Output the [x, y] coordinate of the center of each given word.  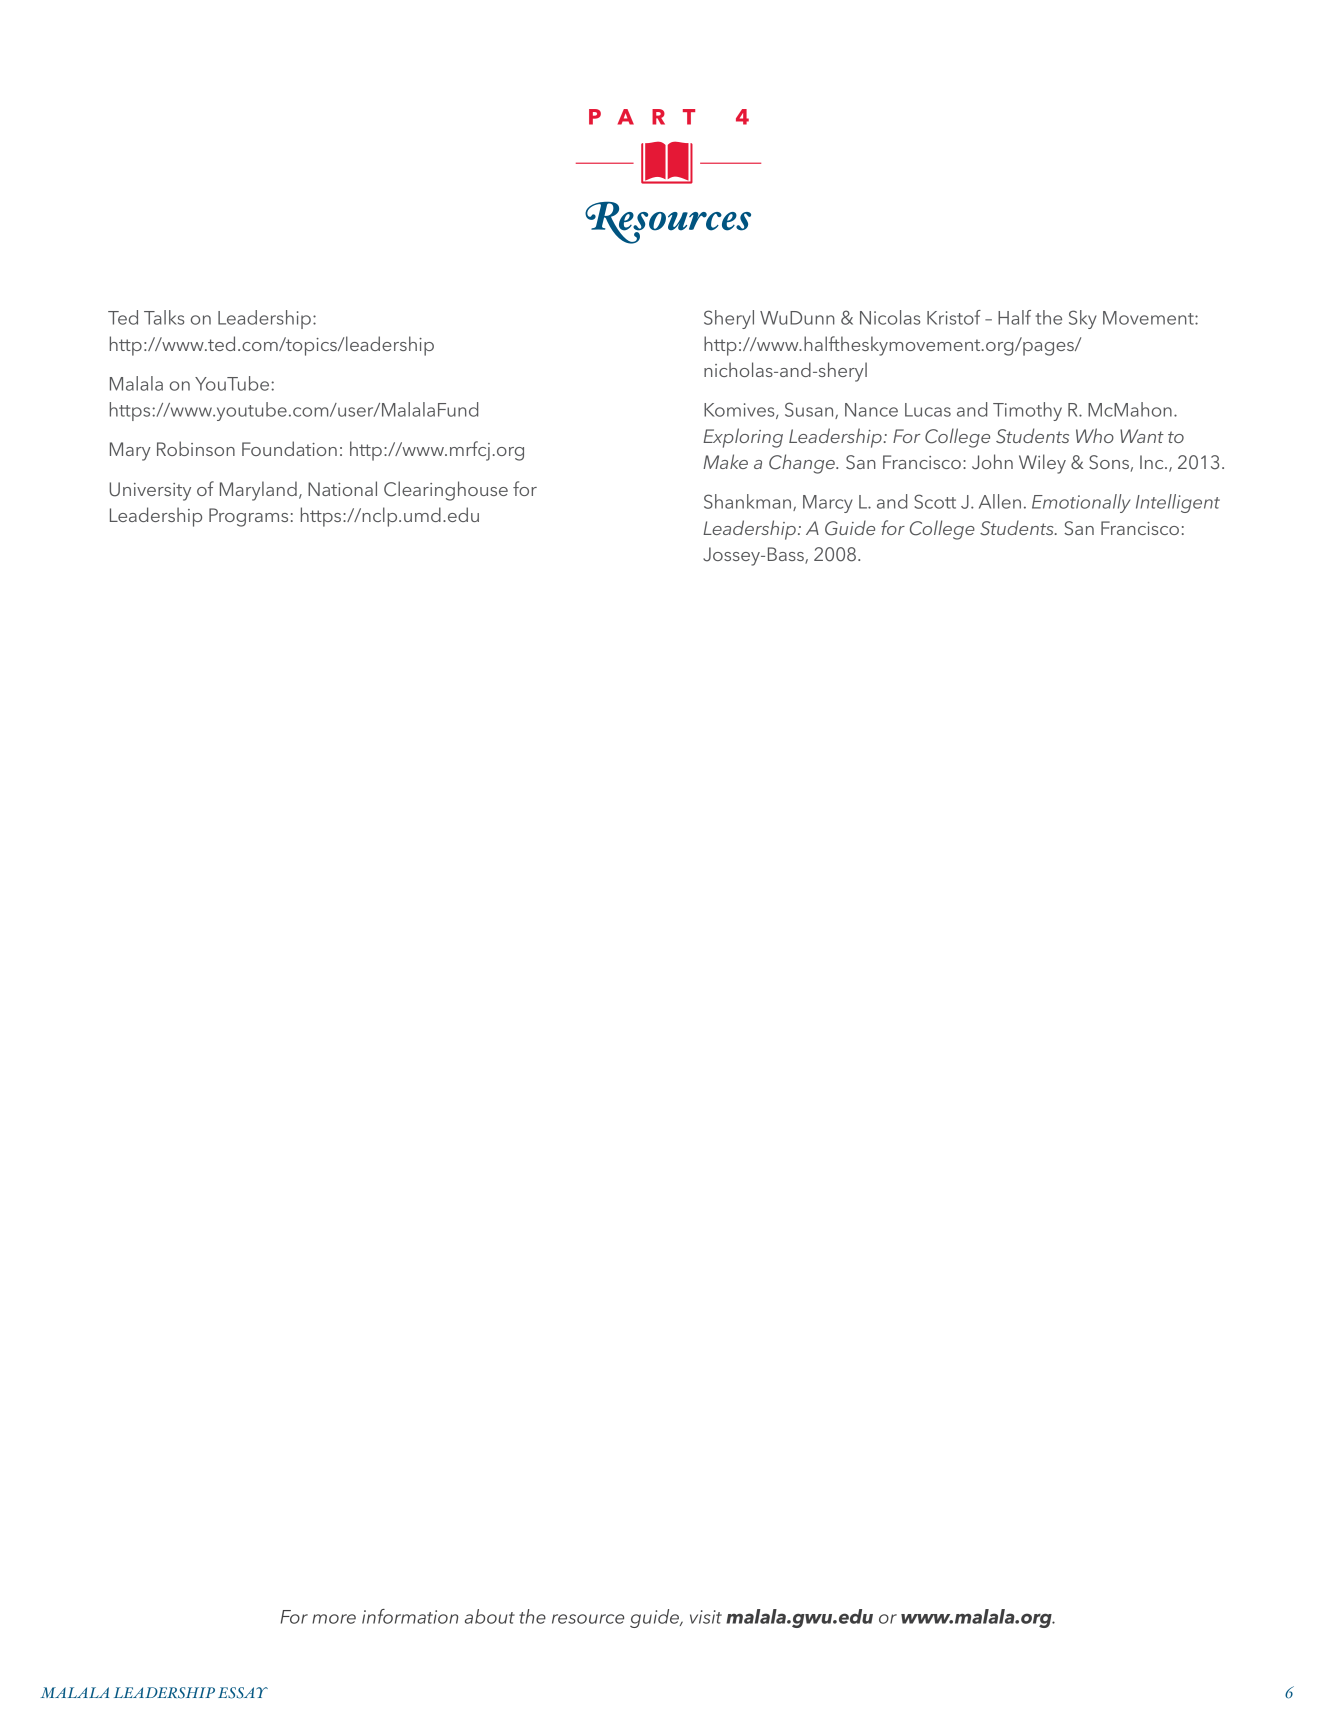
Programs [248, 517]
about [490, 1616]
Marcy [828, 504]
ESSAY [243, 1693]
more [334, 1619]
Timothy [1027, 411]
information [410, 1616]
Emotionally [1081, 503]
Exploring [743, 438]
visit [706, 1617]
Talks [164, 317]
